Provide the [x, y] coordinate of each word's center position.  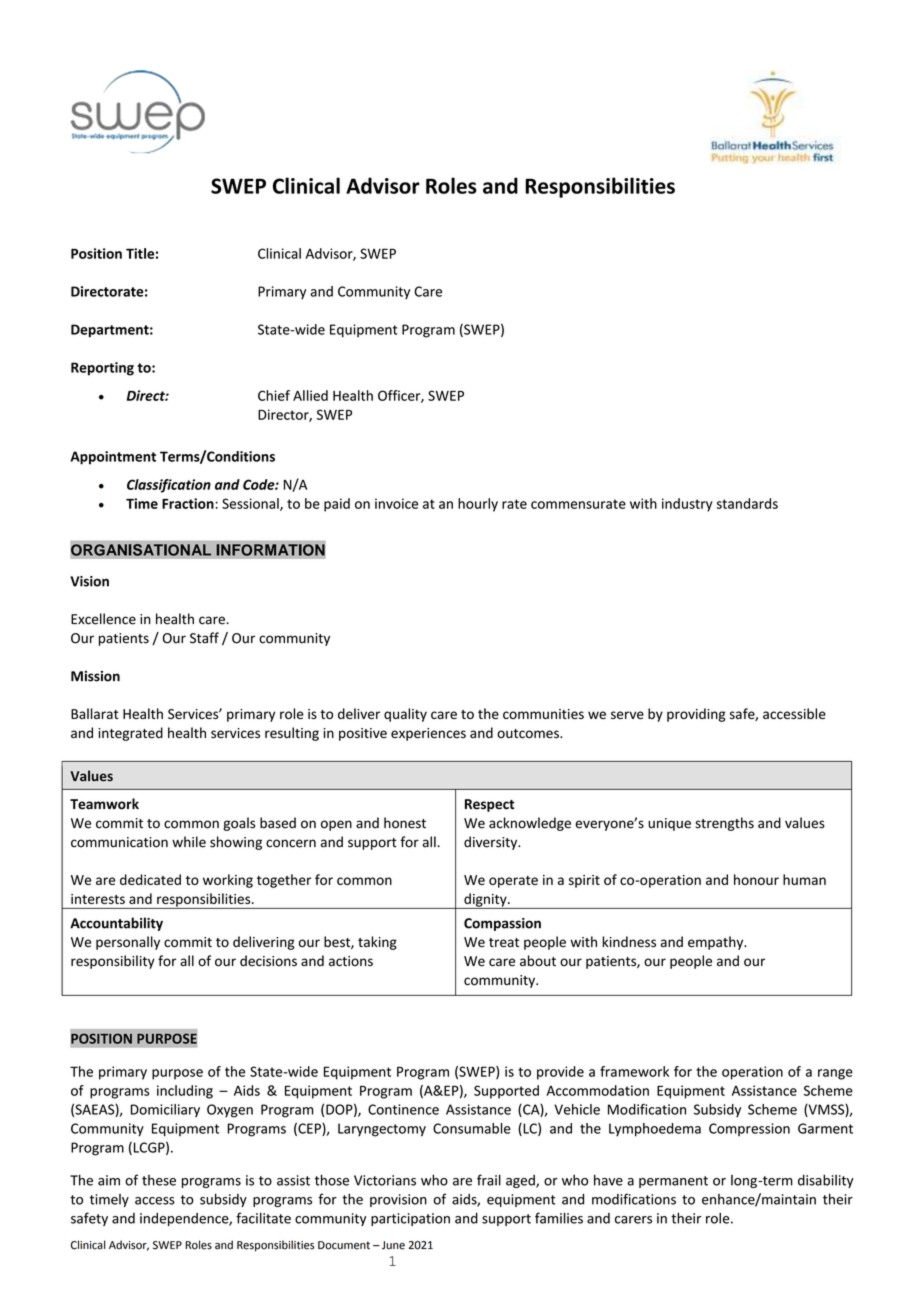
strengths [724, 824]
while [189, 842]
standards [747, 503]
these [159, 1180]
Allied [310, 395]
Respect [489, 805]
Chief [274, 395]
